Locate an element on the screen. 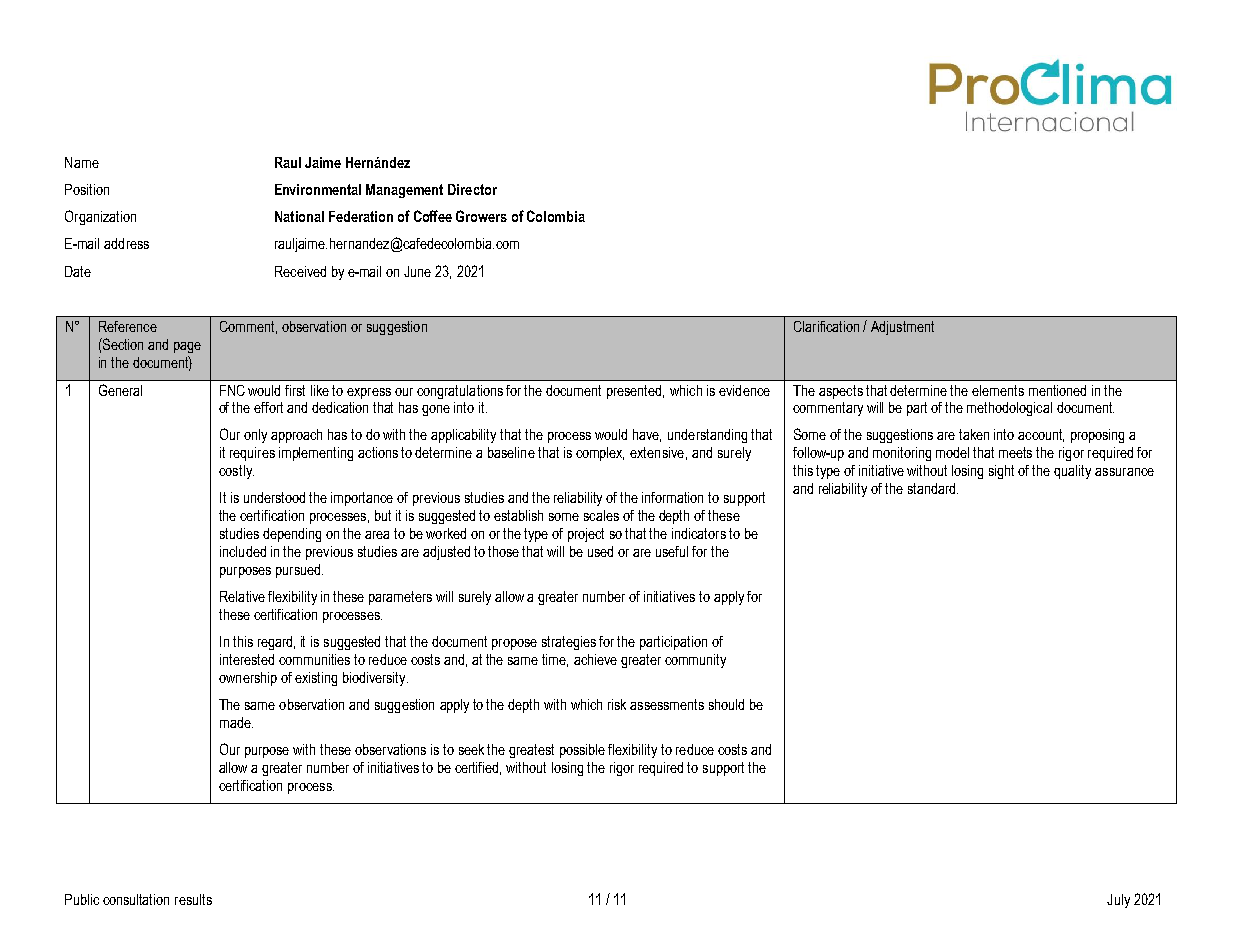  costly is located at coordinates (236, 472).
